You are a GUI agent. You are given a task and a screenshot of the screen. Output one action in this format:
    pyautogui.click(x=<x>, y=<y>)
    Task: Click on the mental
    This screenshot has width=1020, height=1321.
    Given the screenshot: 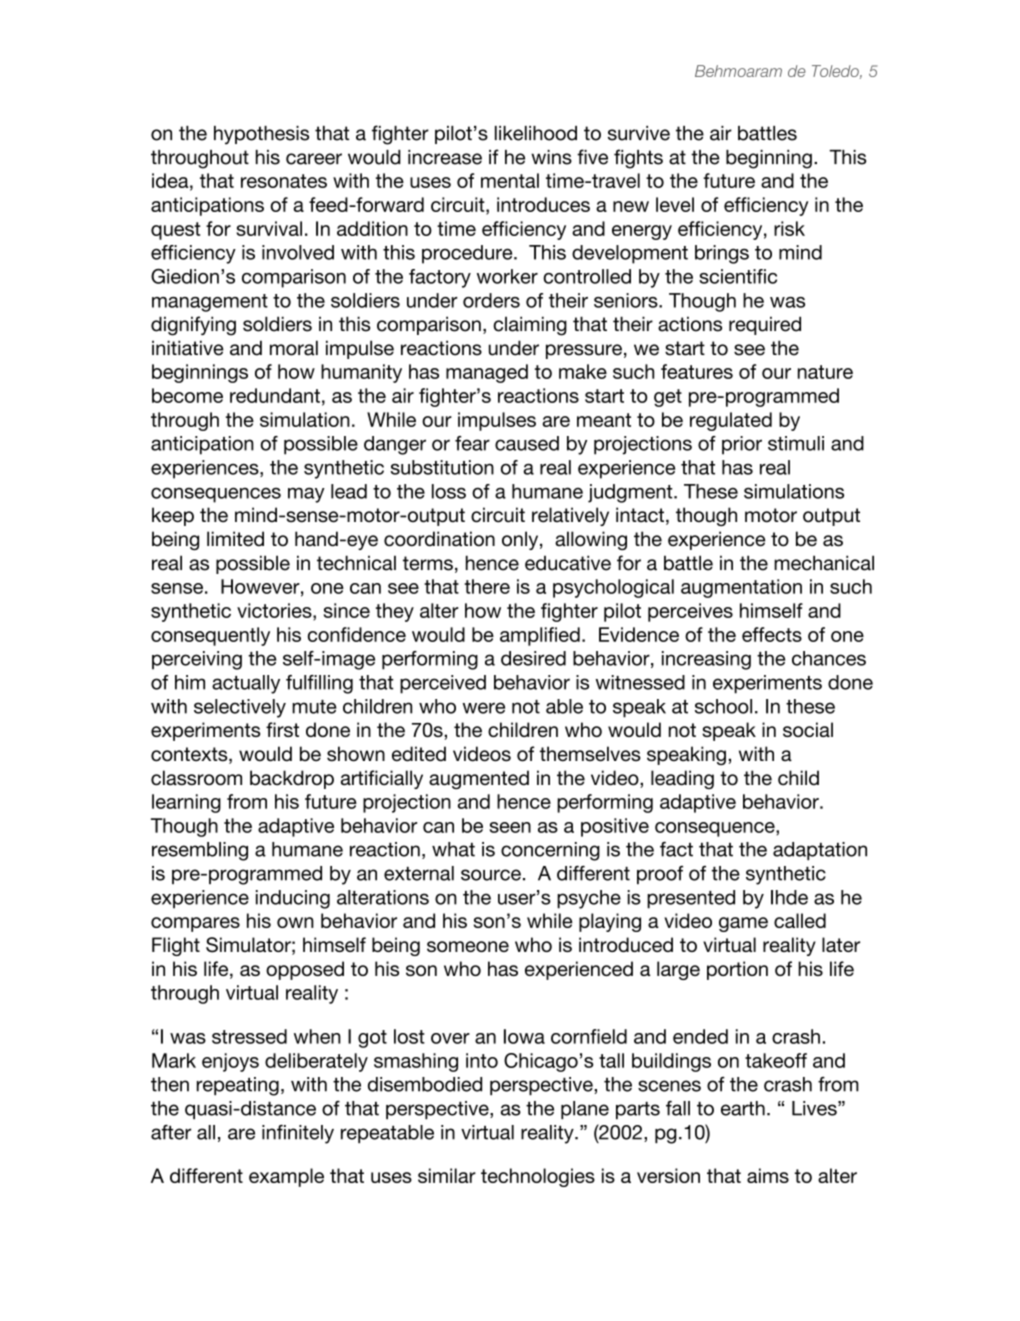 What is the action you would take?
    pyautogui.click(x=510, y=180)
